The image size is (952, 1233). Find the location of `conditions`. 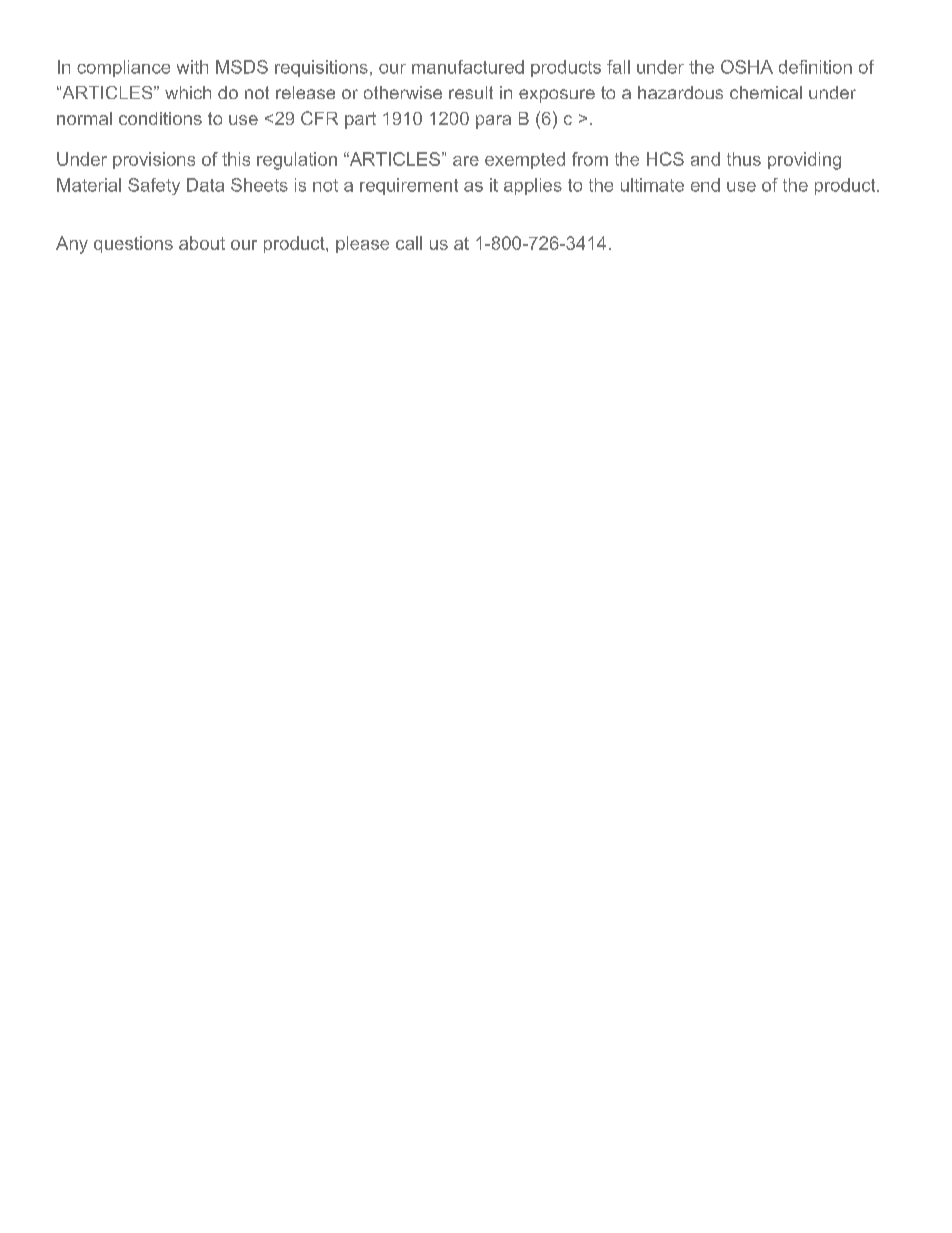

conditions is located at coordinates (160, 118).
